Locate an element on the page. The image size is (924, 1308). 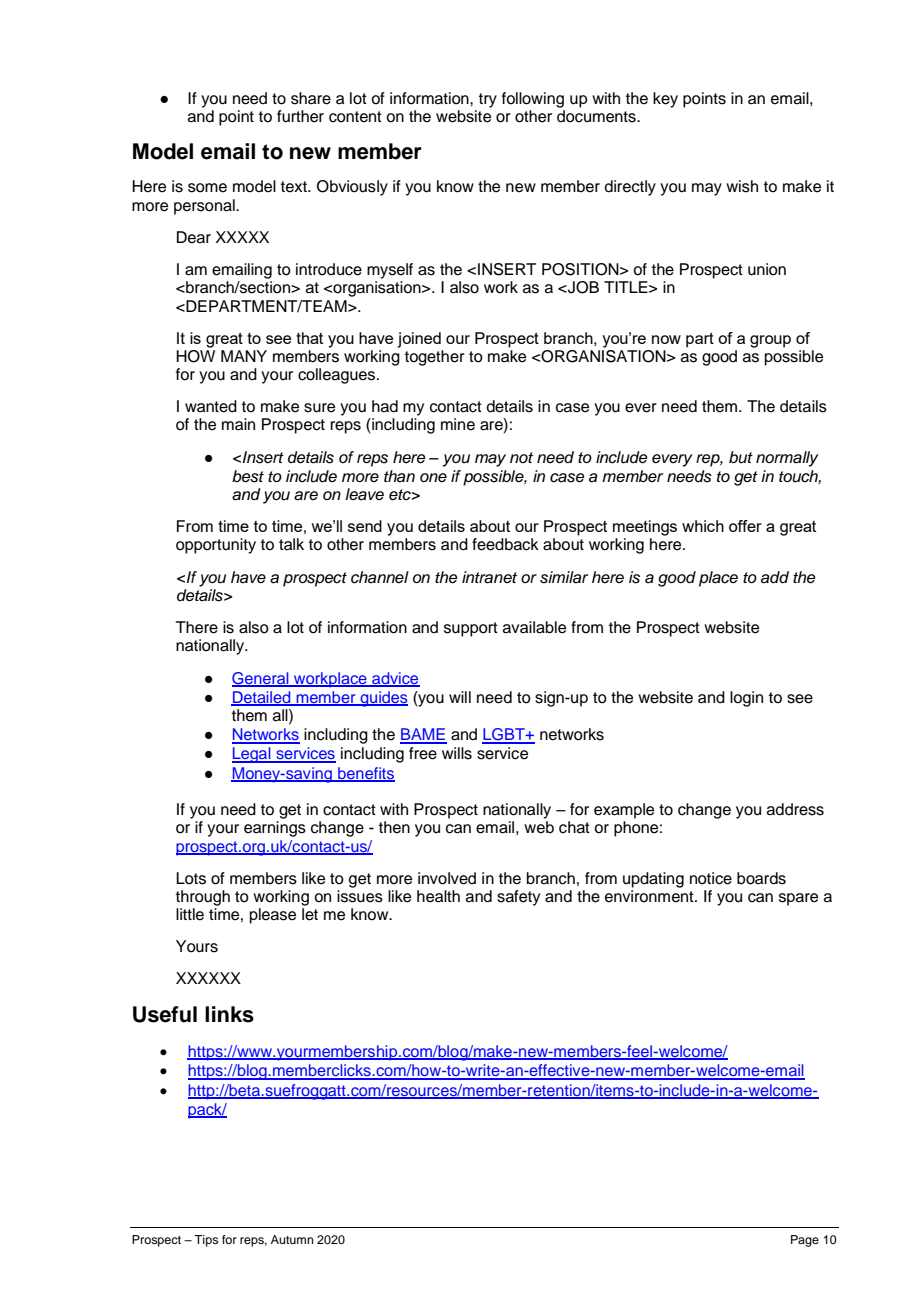
notice is located at coordinates (711, 878).
